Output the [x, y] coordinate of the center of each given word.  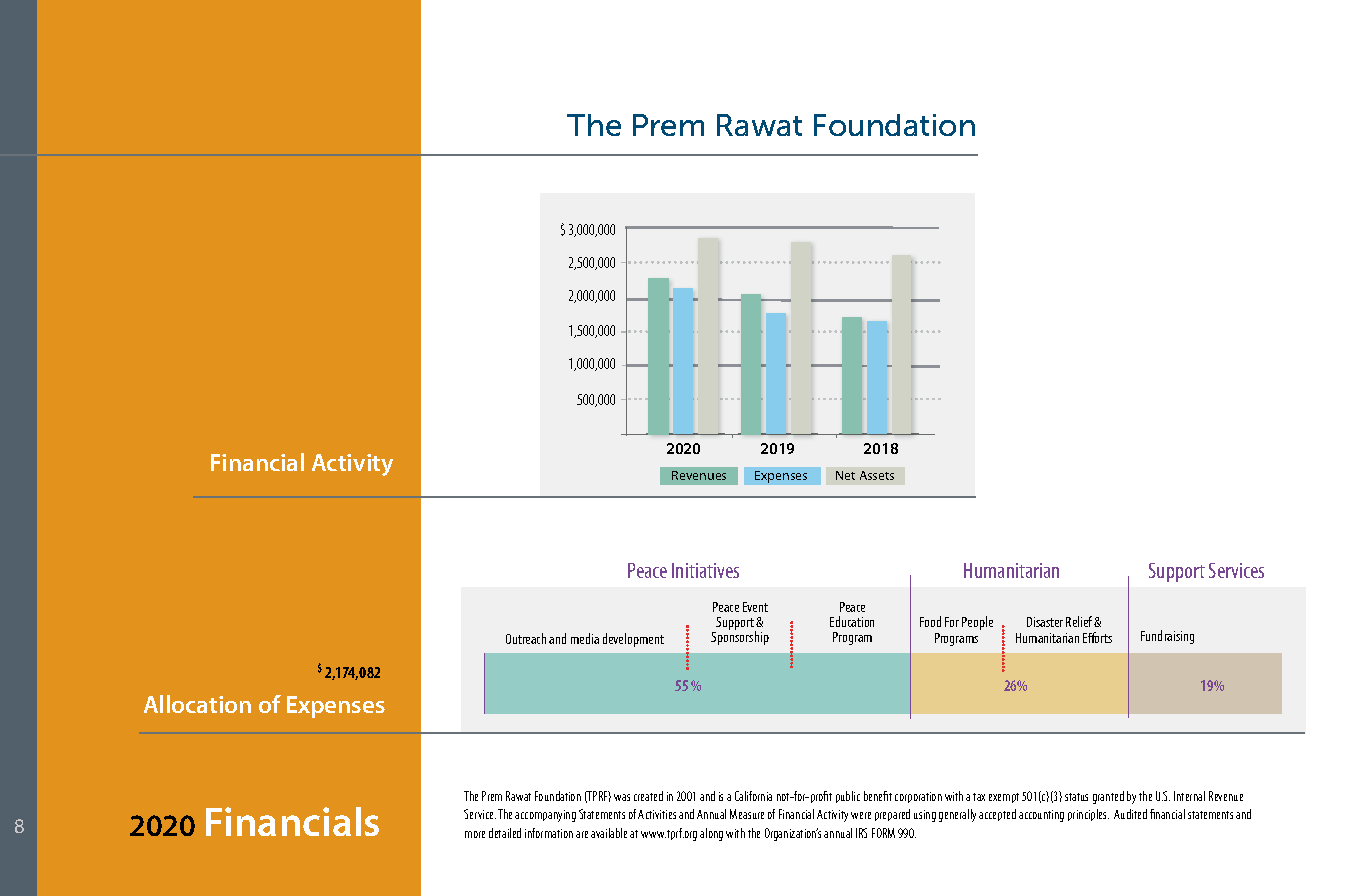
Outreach [526, 638]
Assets [877, 475]
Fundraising [1167, 637]
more [475, 834]
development [633, 640]
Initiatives [705, 570]
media [585, 638]
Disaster [1045, 622]
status [1076, 797]
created [648, 796]
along [711, 834]
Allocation [197, 704]
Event [755, 607]
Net [845, 475]
